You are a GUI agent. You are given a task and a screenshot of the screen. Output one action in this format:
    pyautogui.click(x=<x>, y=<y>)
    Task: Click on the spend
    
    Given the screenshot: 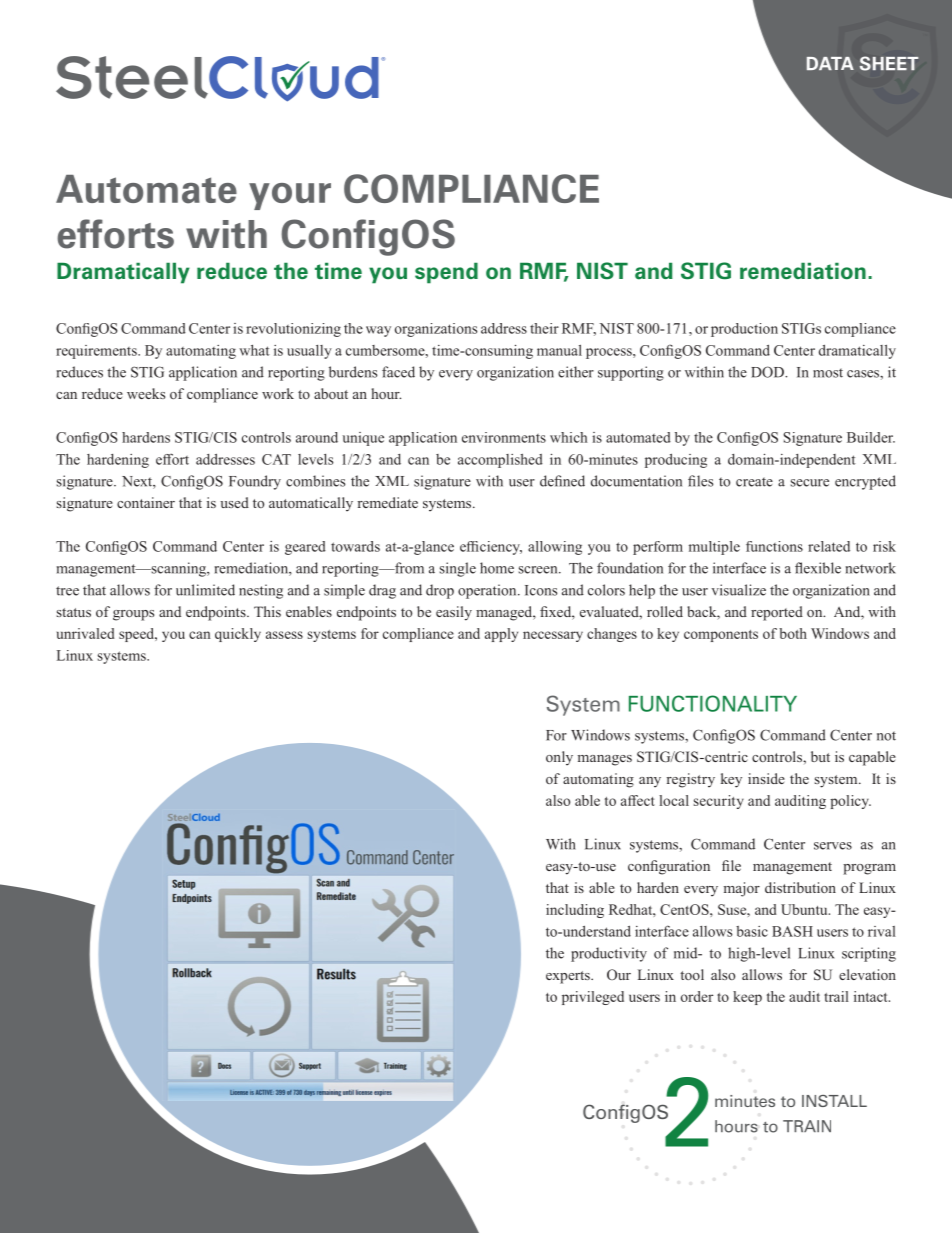 What is the action you would take?
    pyautogui.click(x=446, y=273)
